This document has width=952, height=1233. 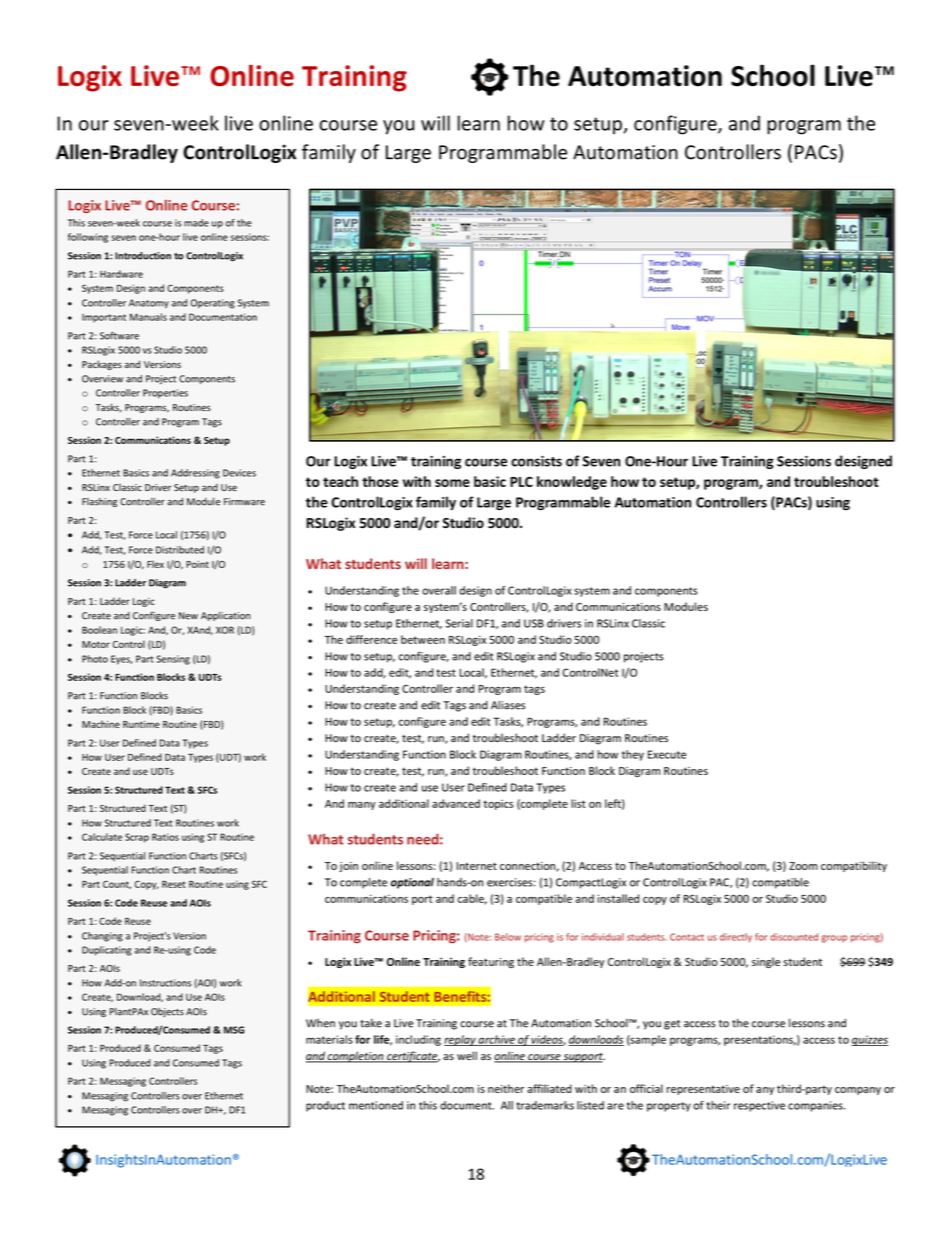 What do you see at coordinates (234, 1030) in the document?
I see `MSG` at bounding box center [234, 1030].
